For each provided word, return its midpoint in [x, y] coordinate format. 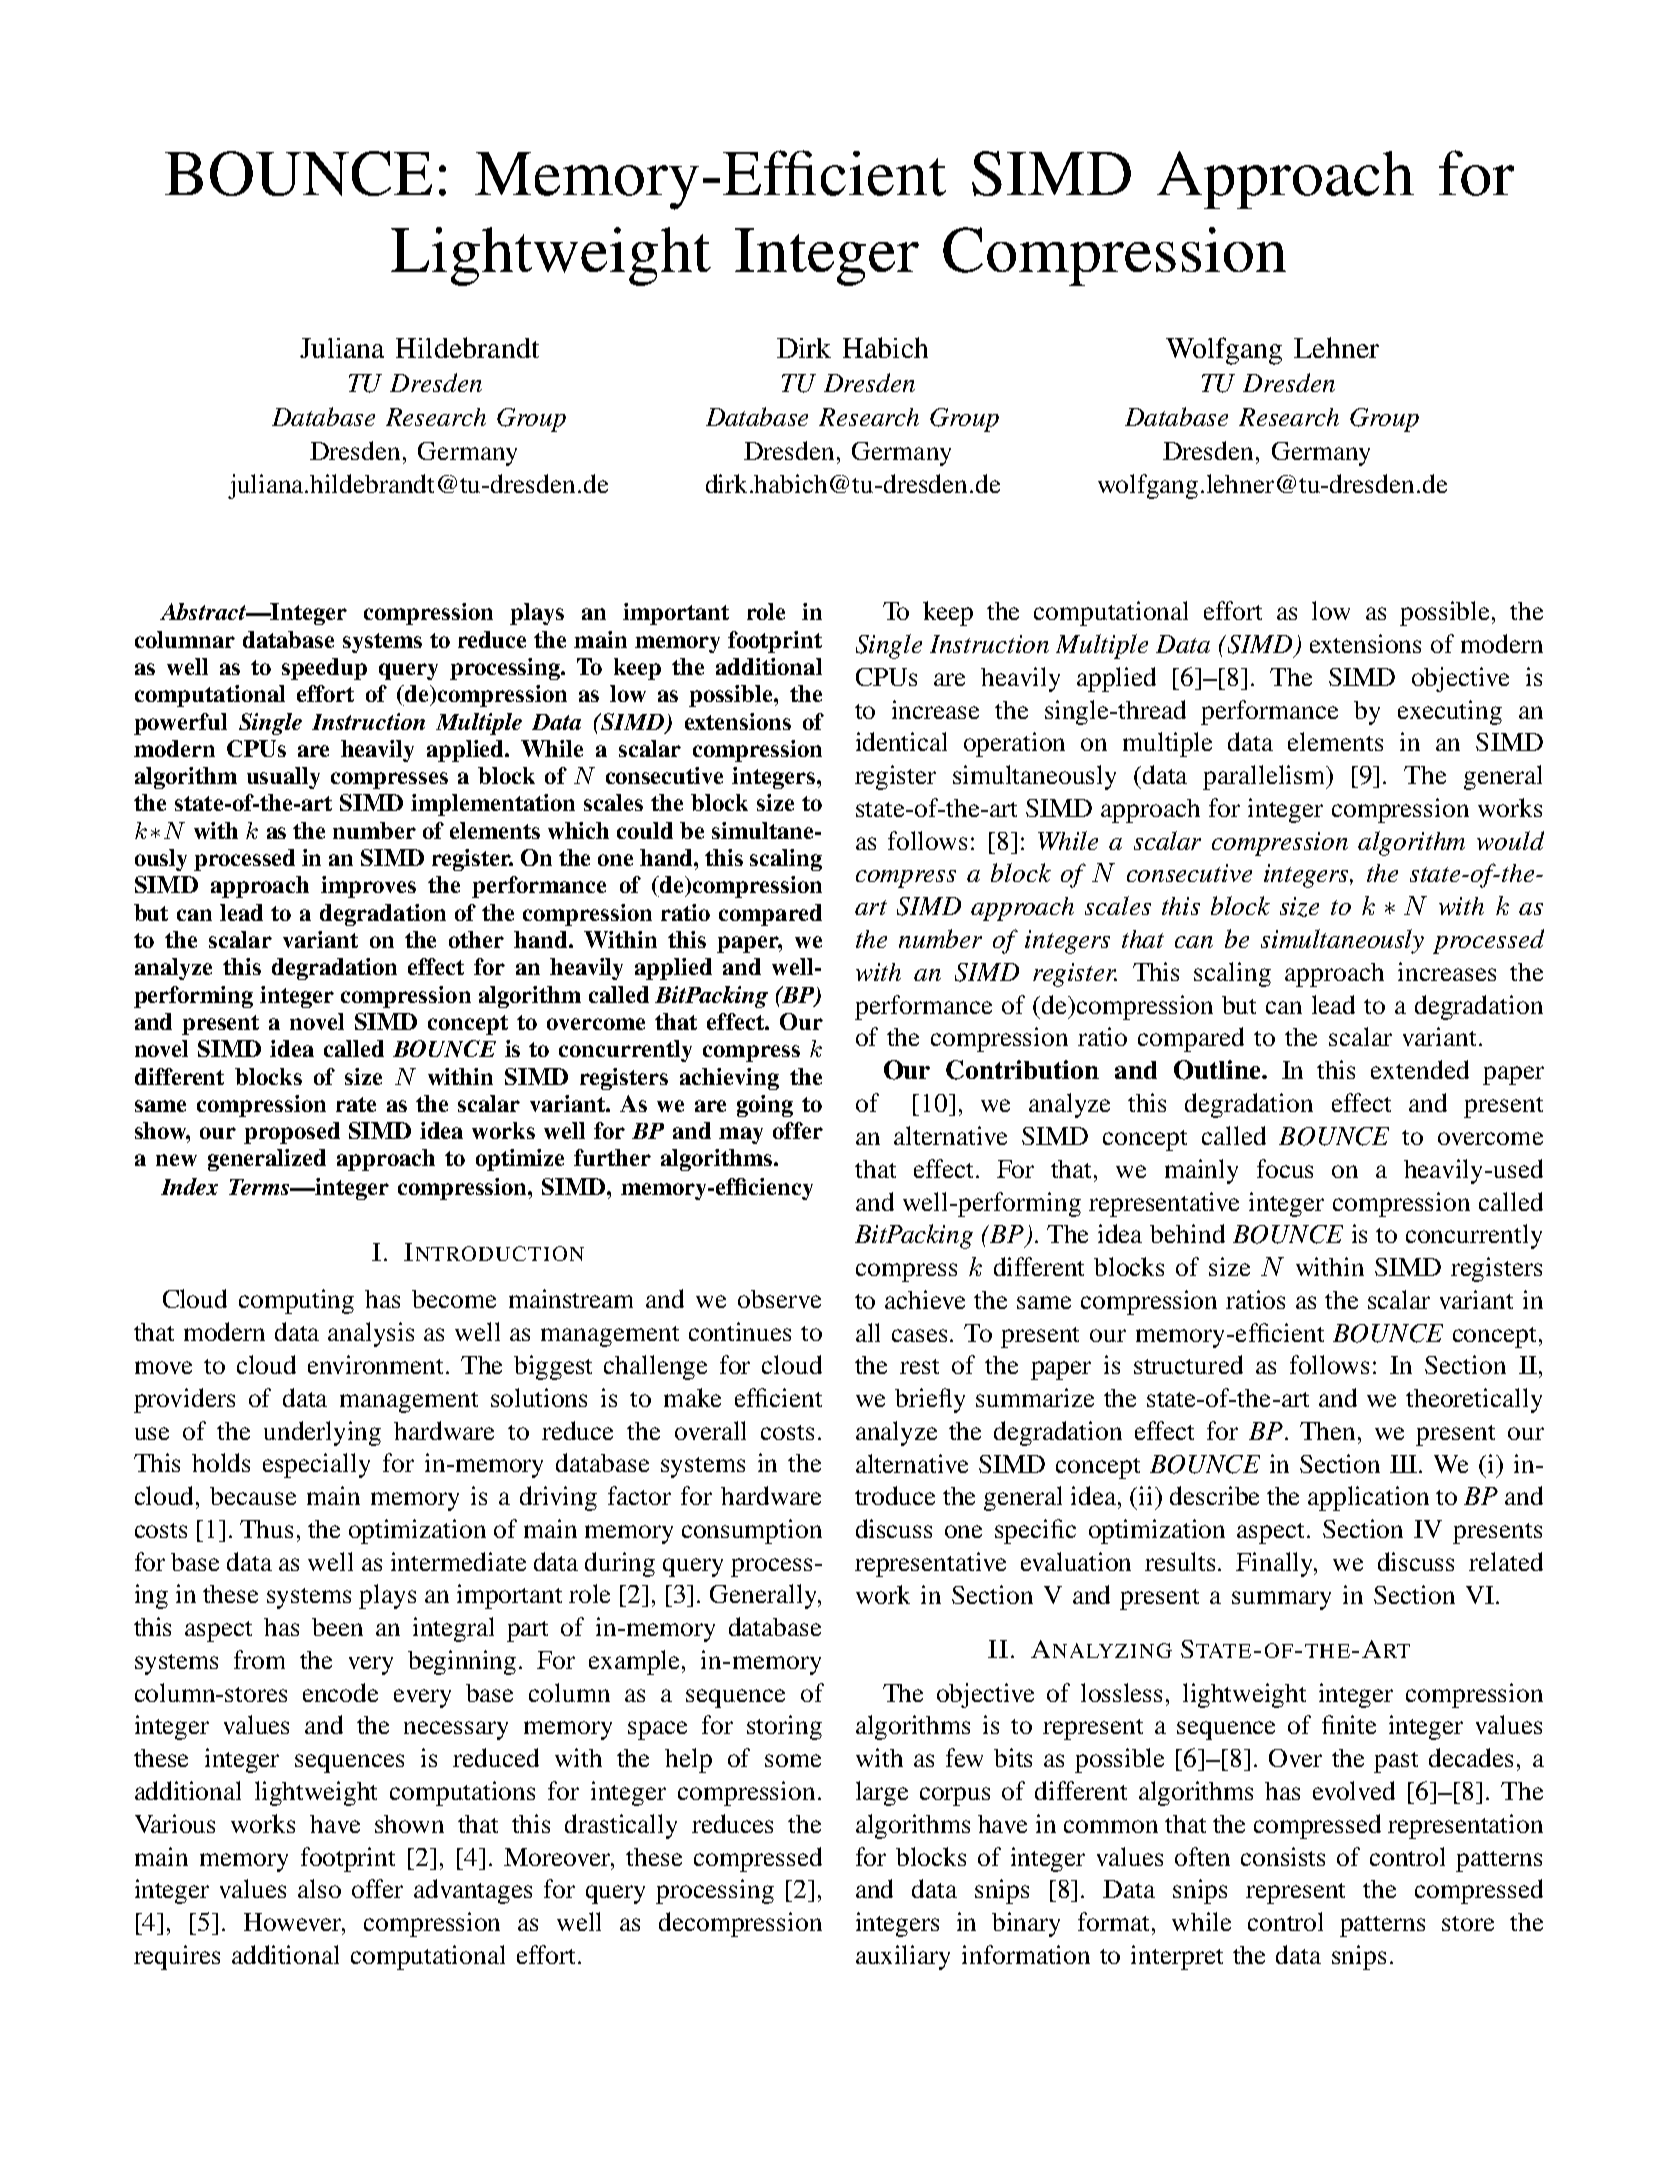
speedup [324, 669]
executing [1450, 712]
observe [779, 1299]
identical [901, 741]
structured [1188, 1364]
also [319, 1888]
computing [296, 1301]
